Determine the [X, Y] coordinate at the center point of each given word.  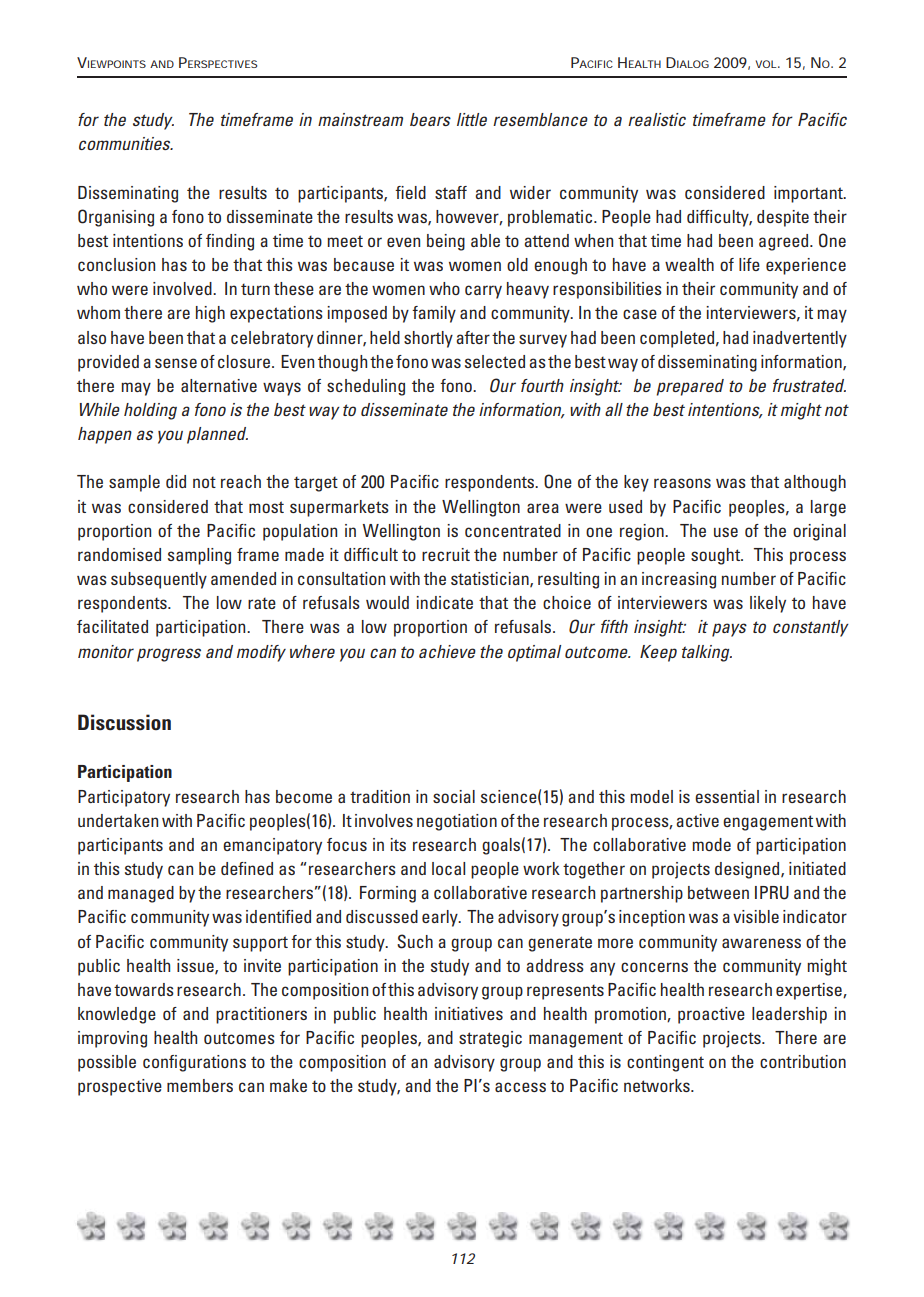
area [543, 508]
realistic [657, 119]
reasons [682, 483]
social [454, 796]
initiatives [469, 1013]
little [472, 119]
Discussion [124, 722]
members [200, 1085]
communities [126, 143]
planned [217, 435]
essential [727, 796]
